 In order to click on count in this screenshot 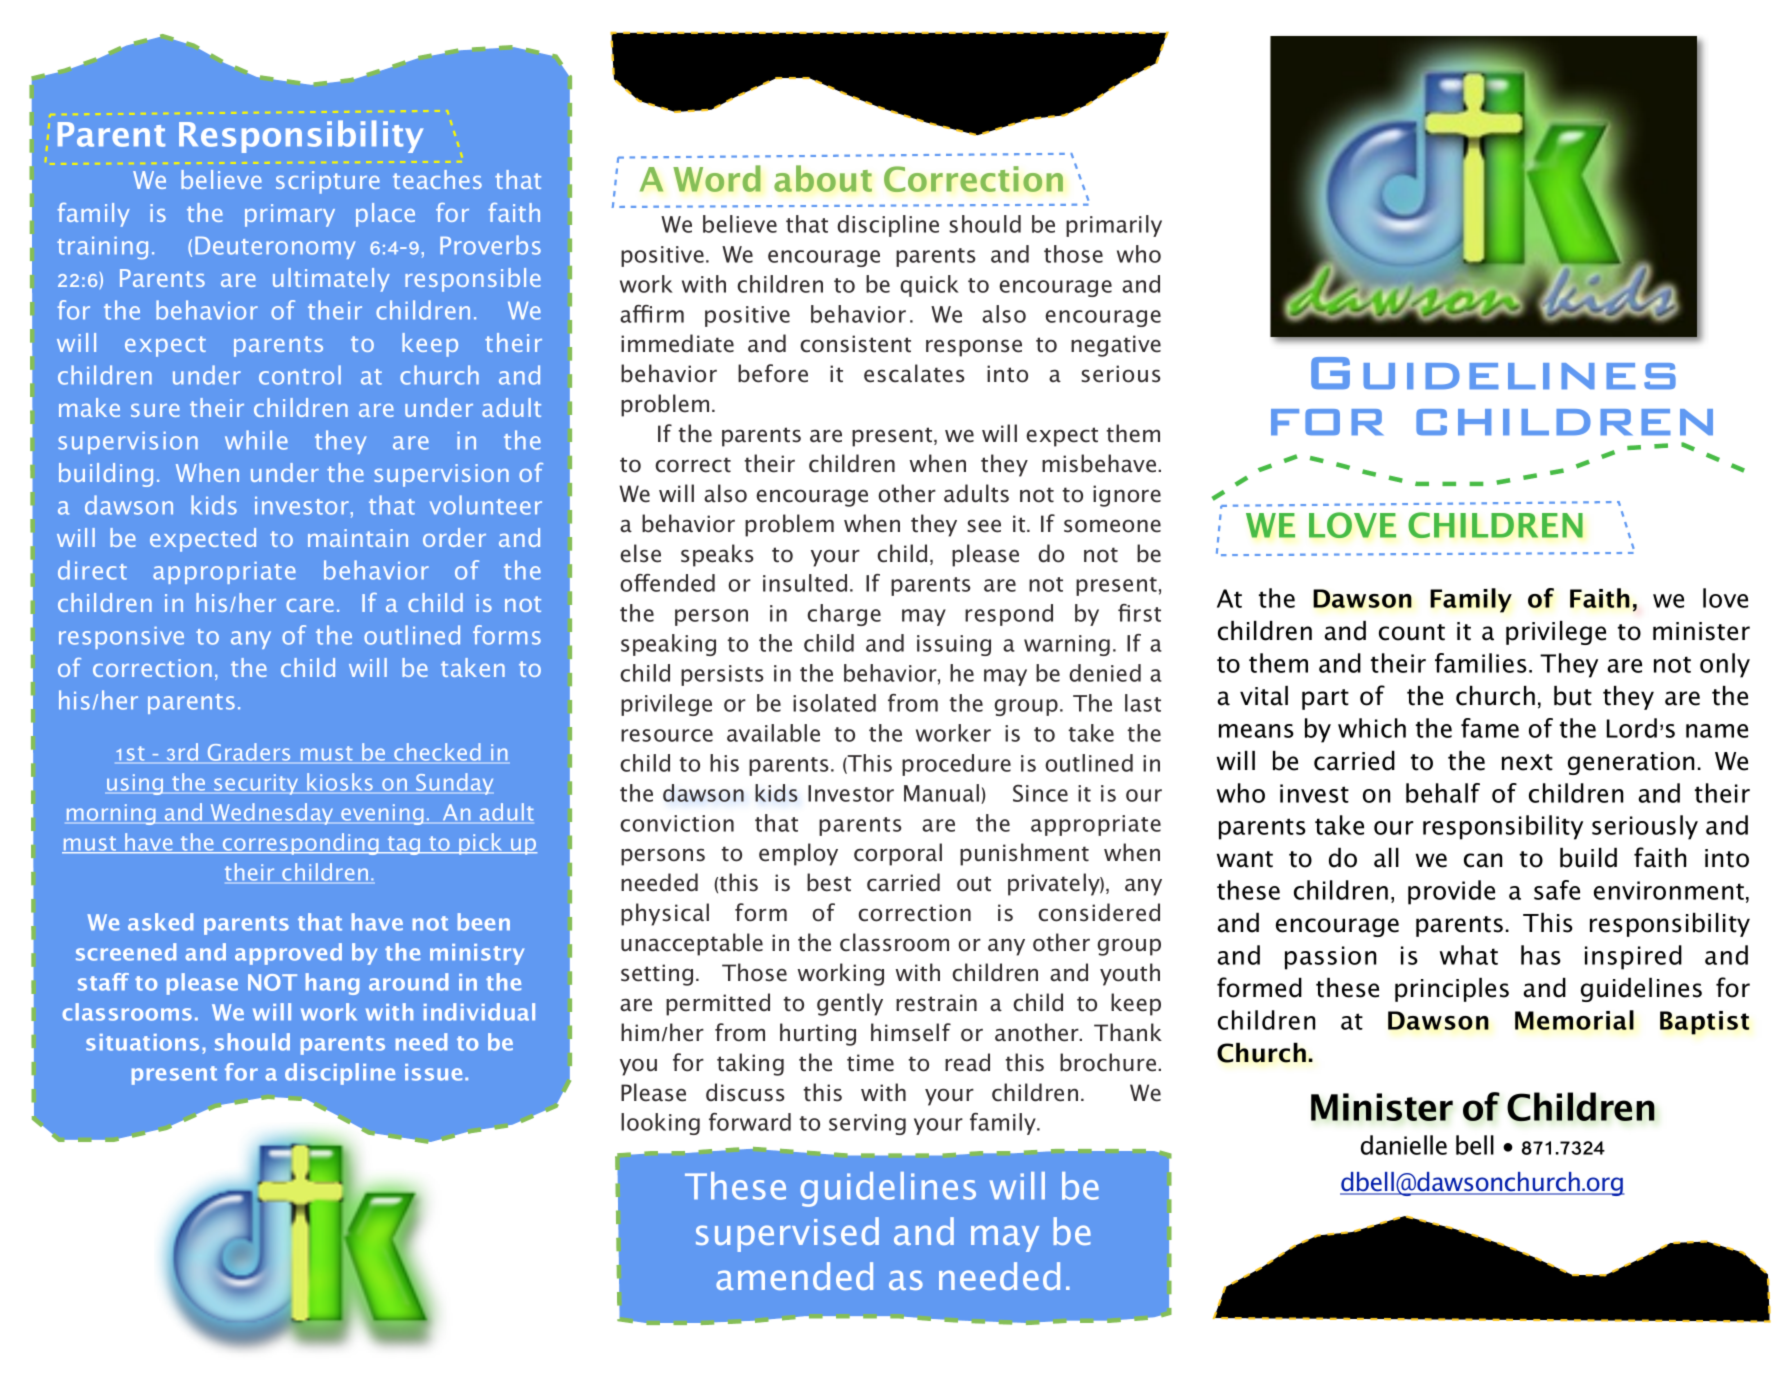, I will do `click(1412, 632)`.
